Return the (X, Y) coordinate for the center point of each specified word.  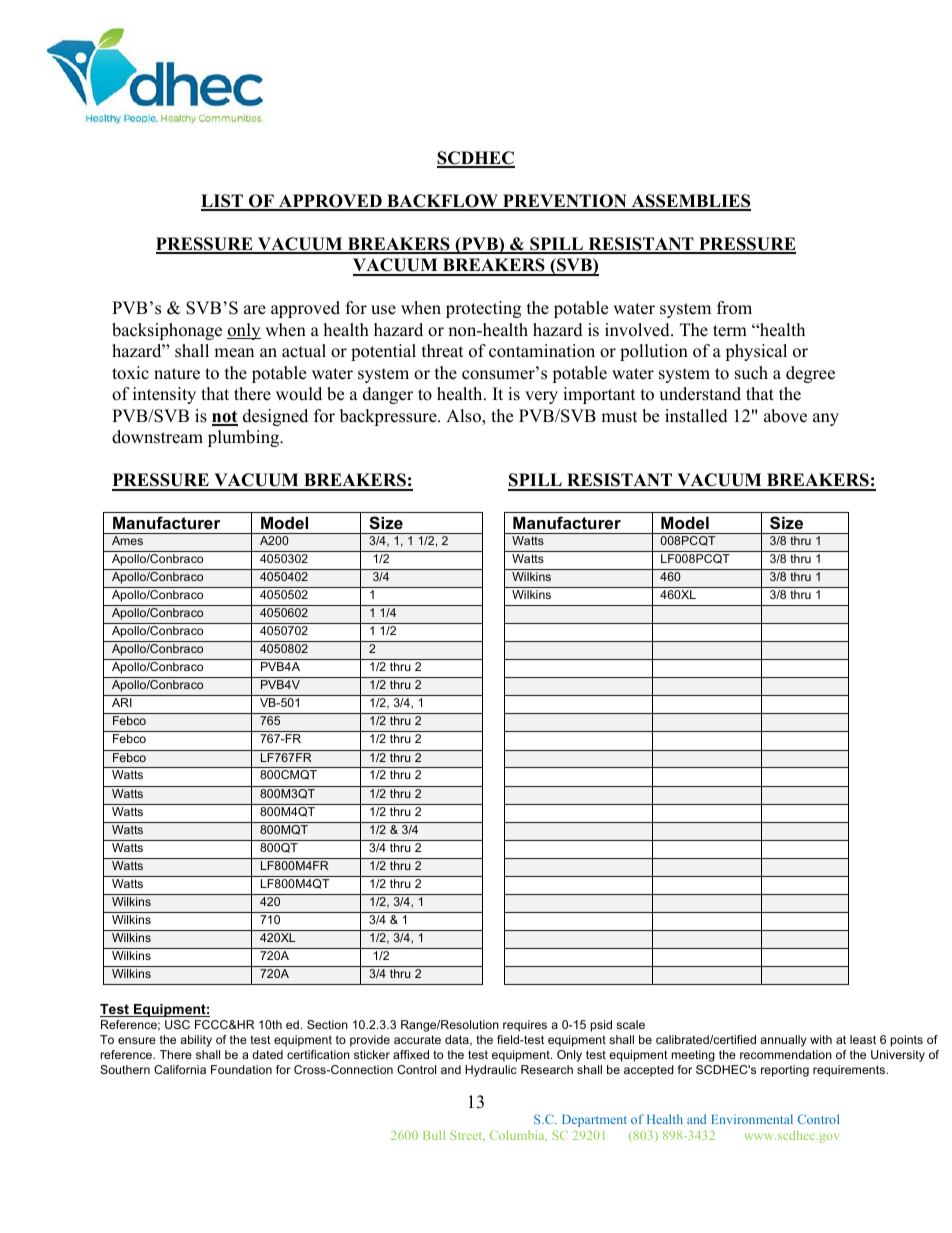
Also (464, 417)
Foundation (241, 1069)
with (821, 1039)
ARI (122, 702)
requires (525, 1026)
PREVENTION (565, 202)
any (826, 419)
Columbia (518, 1135)
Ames (127, 540)
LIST (223, 202)
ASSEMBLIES (690, 202)
